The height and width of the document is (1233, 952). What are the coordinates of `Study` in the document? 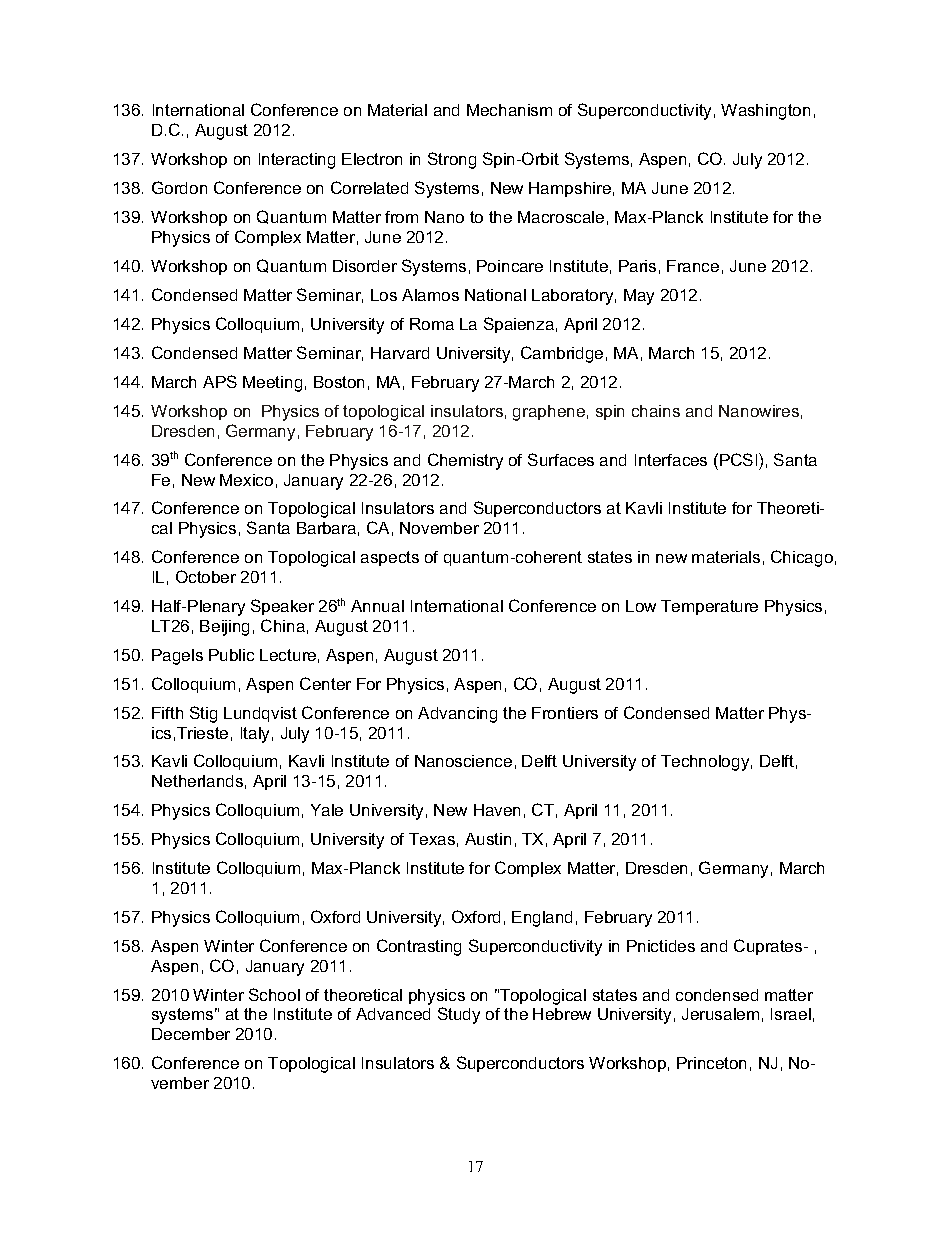 It's located at (459, 1015).
